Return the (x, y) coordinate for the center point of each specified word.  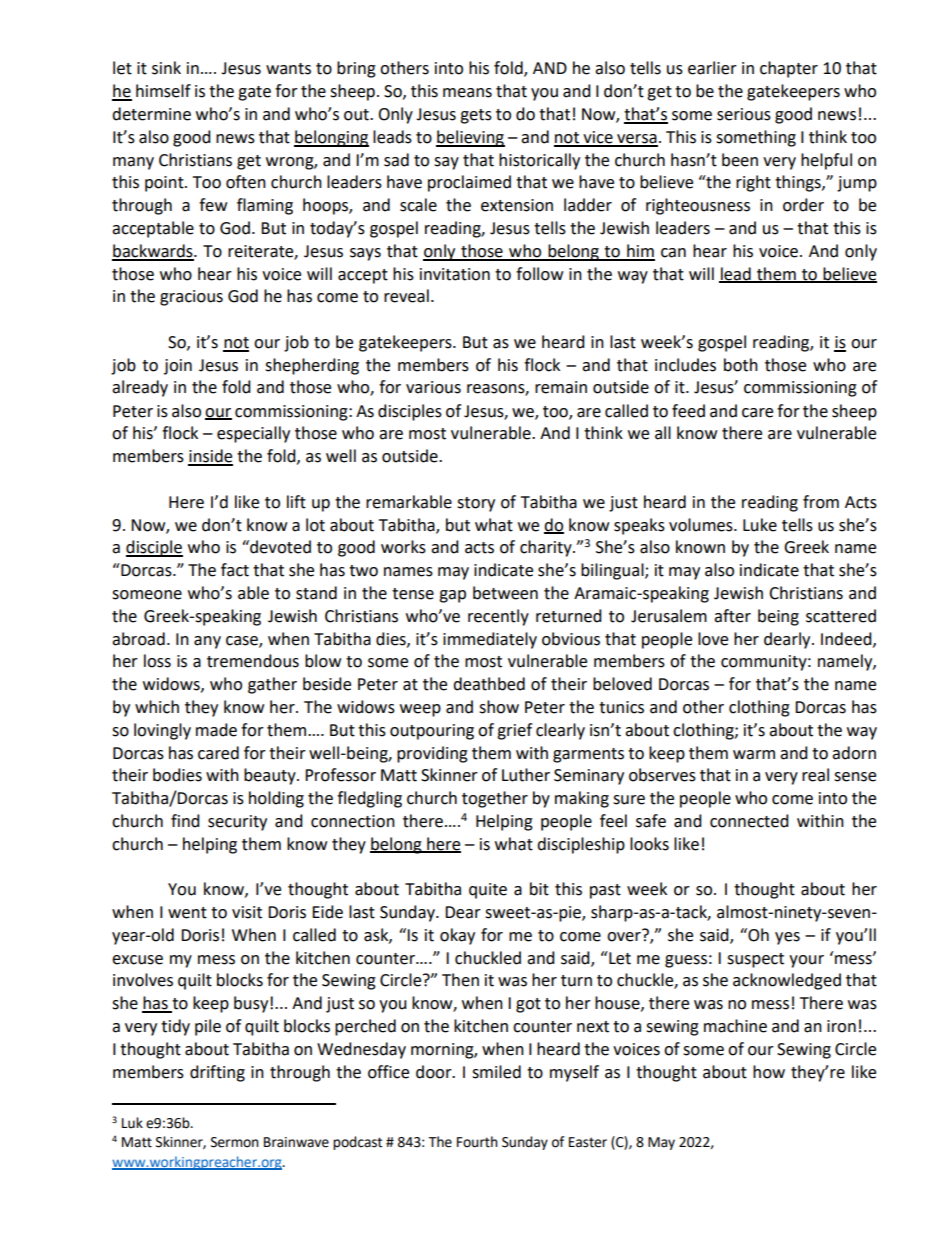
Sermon (235, 1142)
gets (476, 116)
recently (498, 617)
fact (235, 570)
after (732, 616)
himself (163, 91)
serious (744, 114)
